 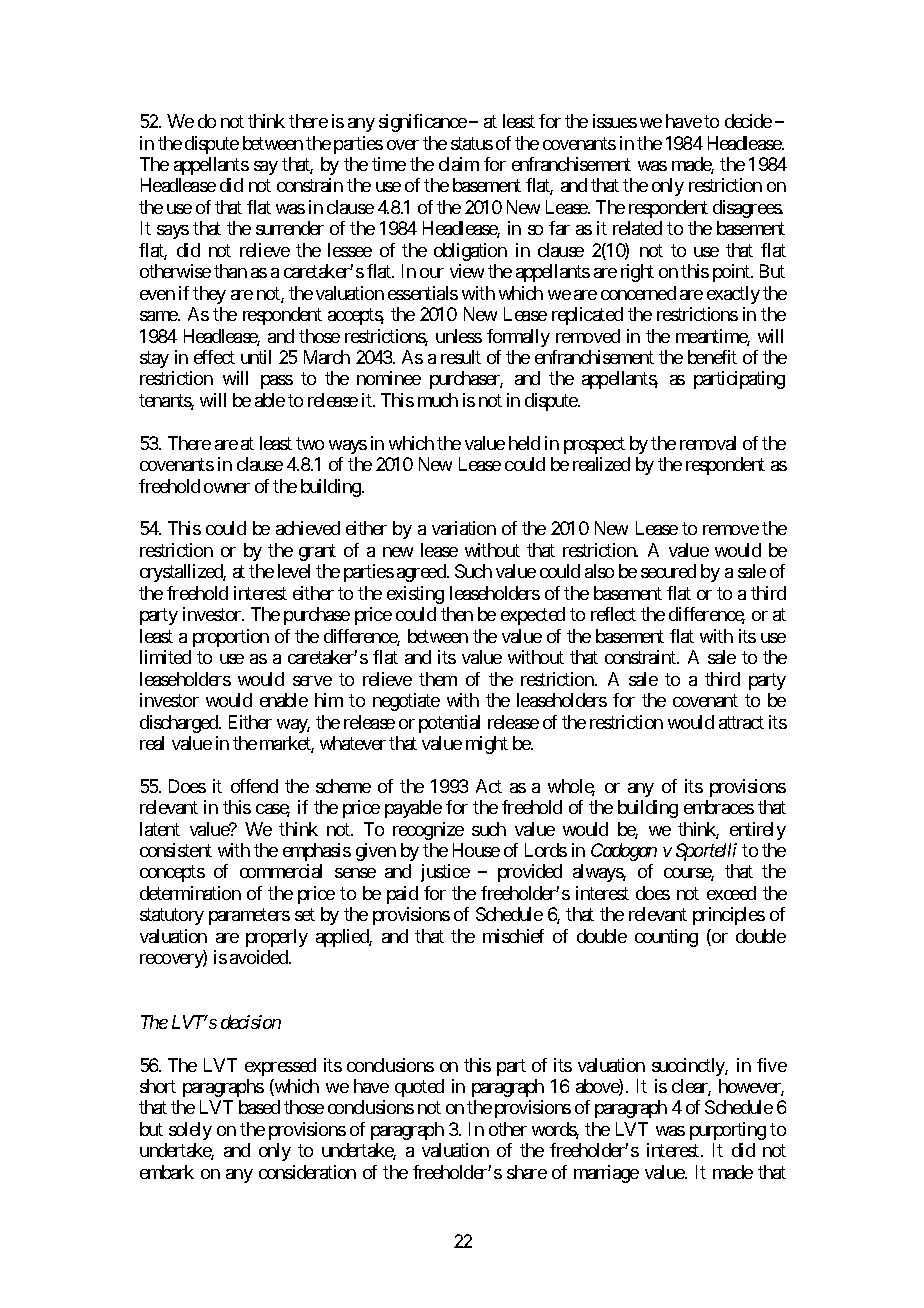 I want to click on solely, so click(x=190, y=1131).
